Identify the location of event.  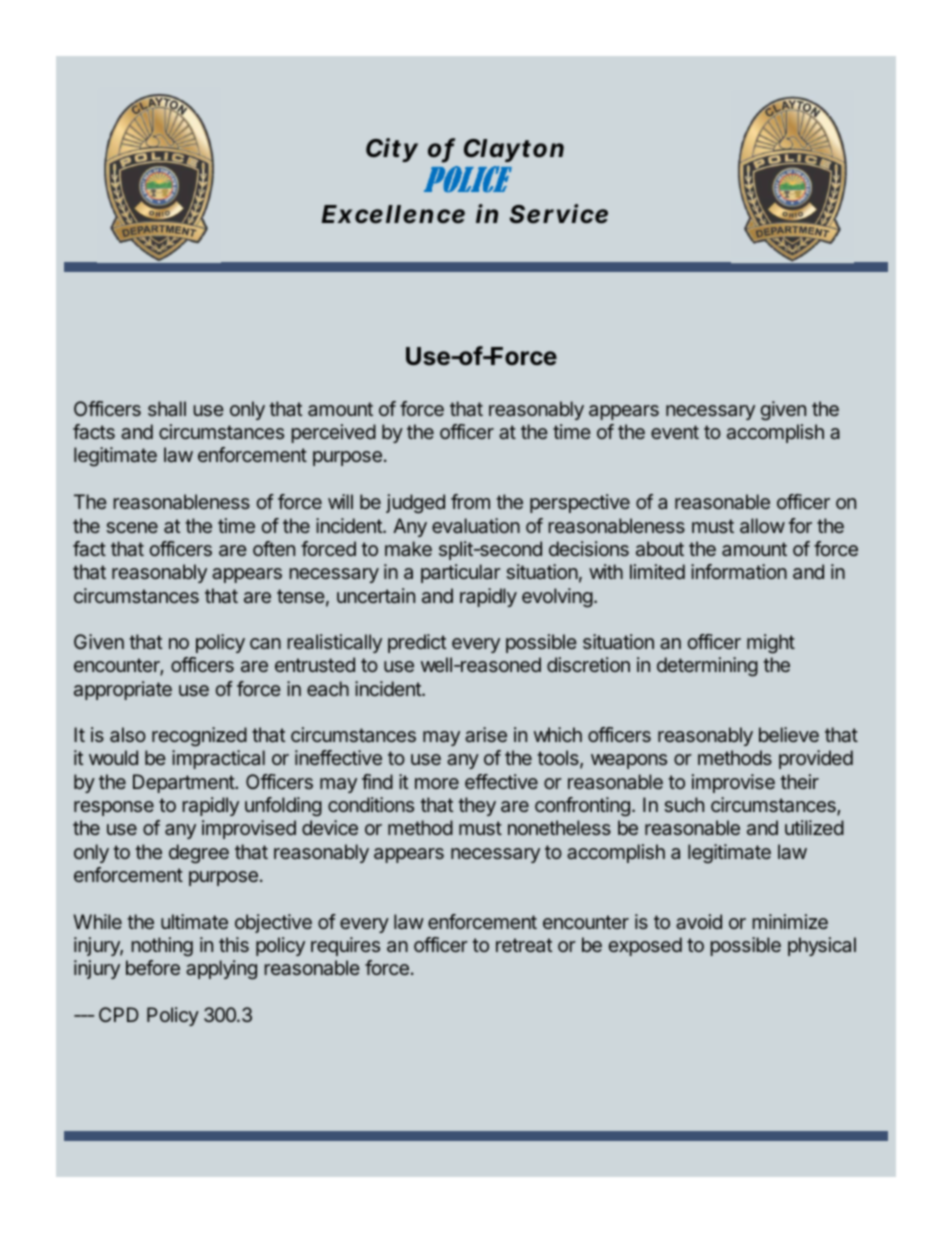
(675, 432).
